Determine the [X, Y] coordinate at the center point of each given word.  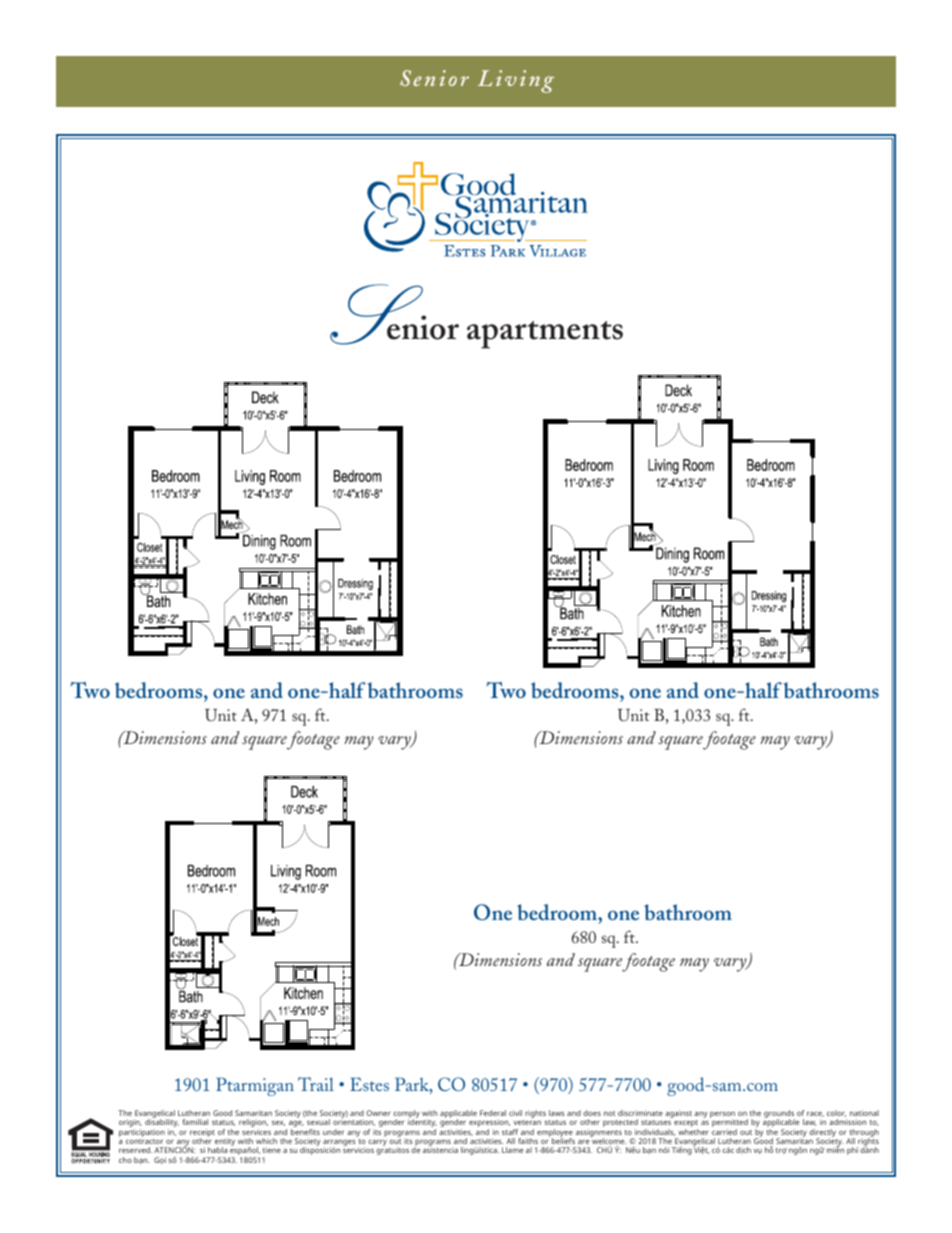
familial [195, 1122]
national [864, 1113]
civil [515, 1113]
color [836, 1113]
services [256, 1132]
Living [516, 81]
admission [847, 1122]
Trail [316, 1084]
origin [130, 1124]
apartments [545, 335]
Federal [493, 1113]
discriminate [640, 1113]
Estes [369, 1084]
